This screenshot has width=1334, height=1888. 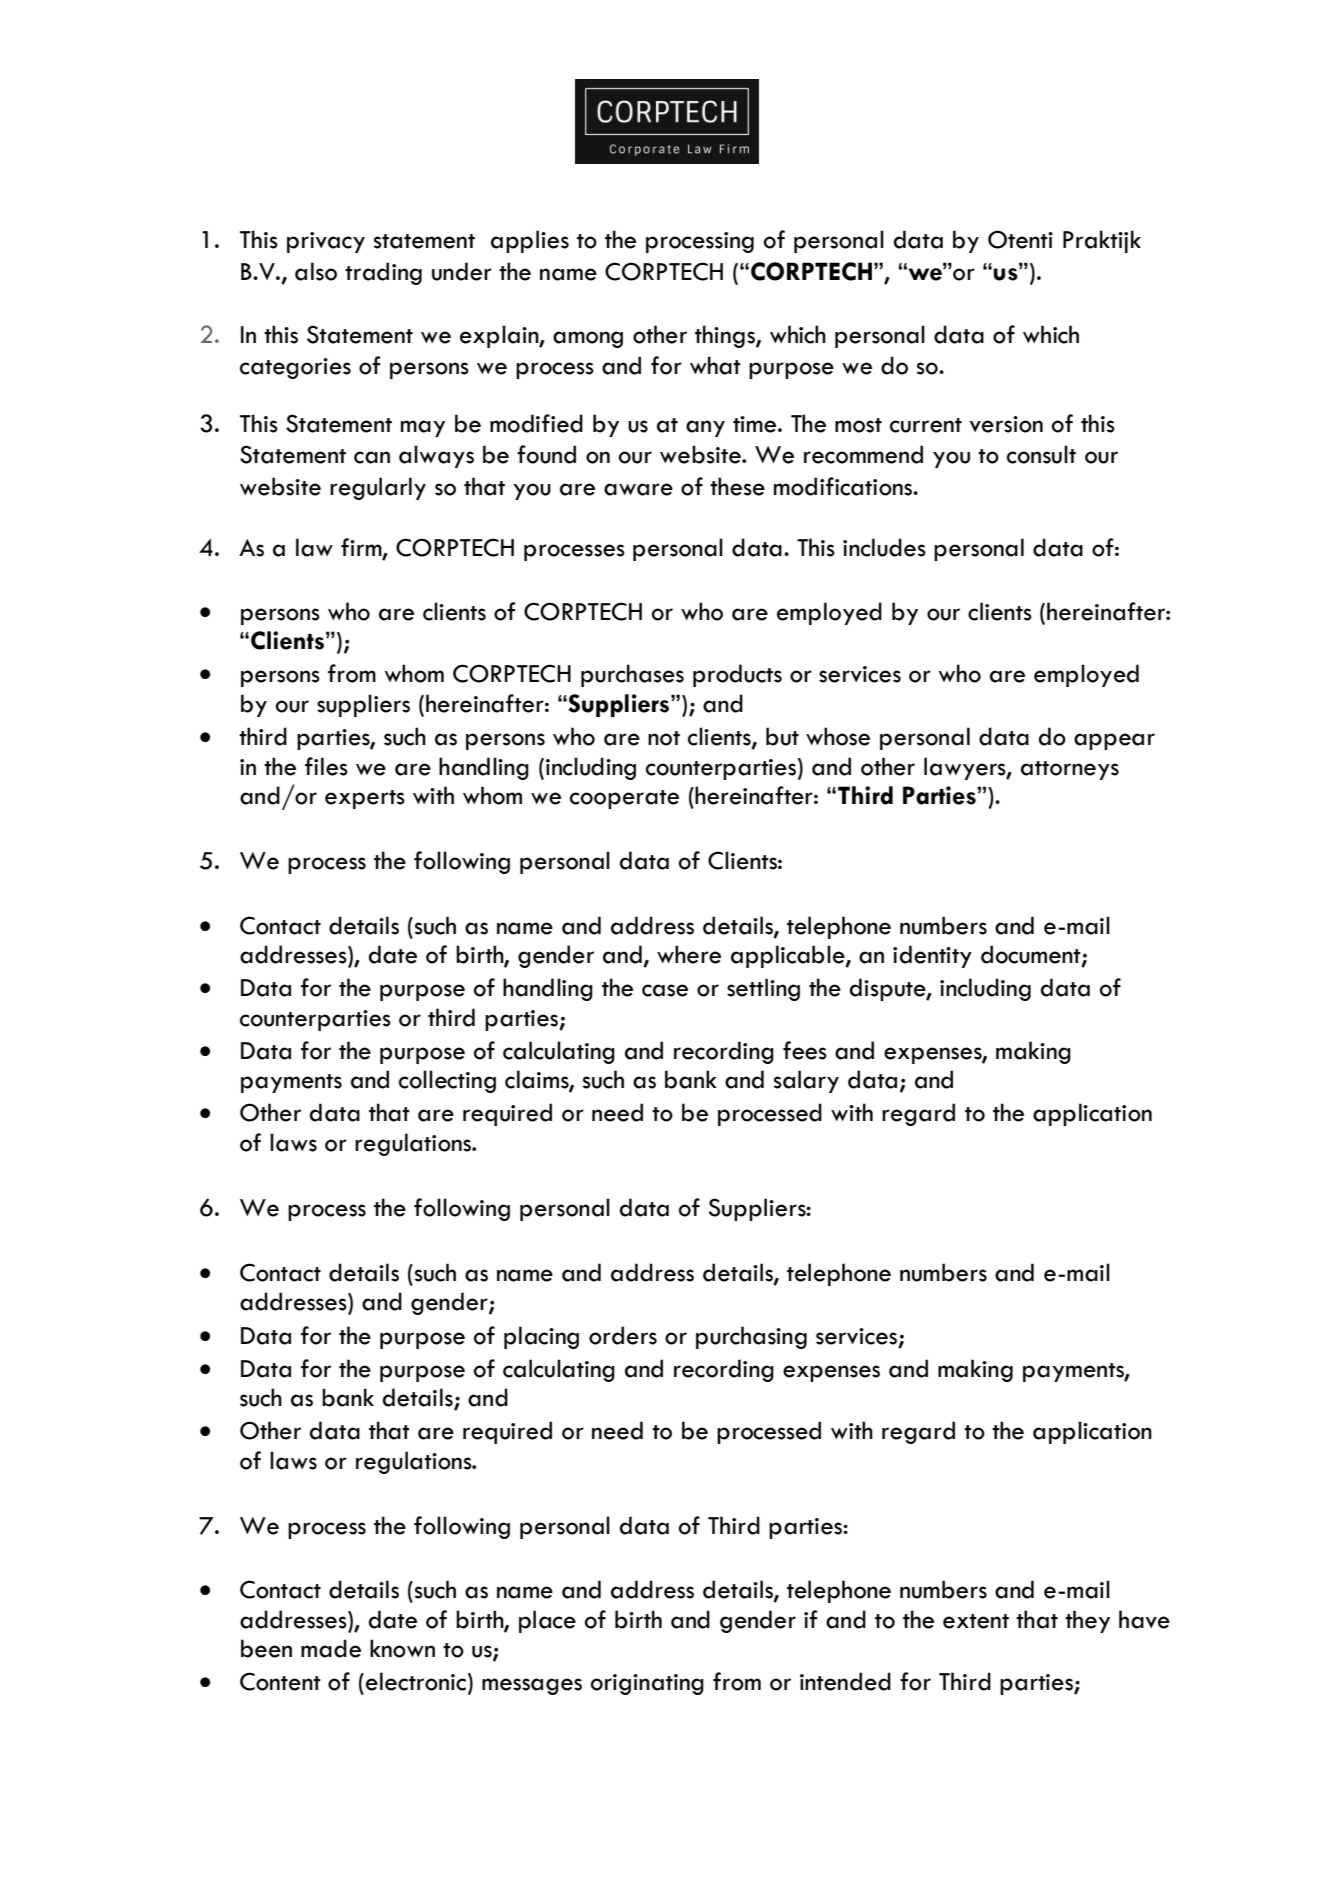 I want to click on these, so click(x=737, y=486).
